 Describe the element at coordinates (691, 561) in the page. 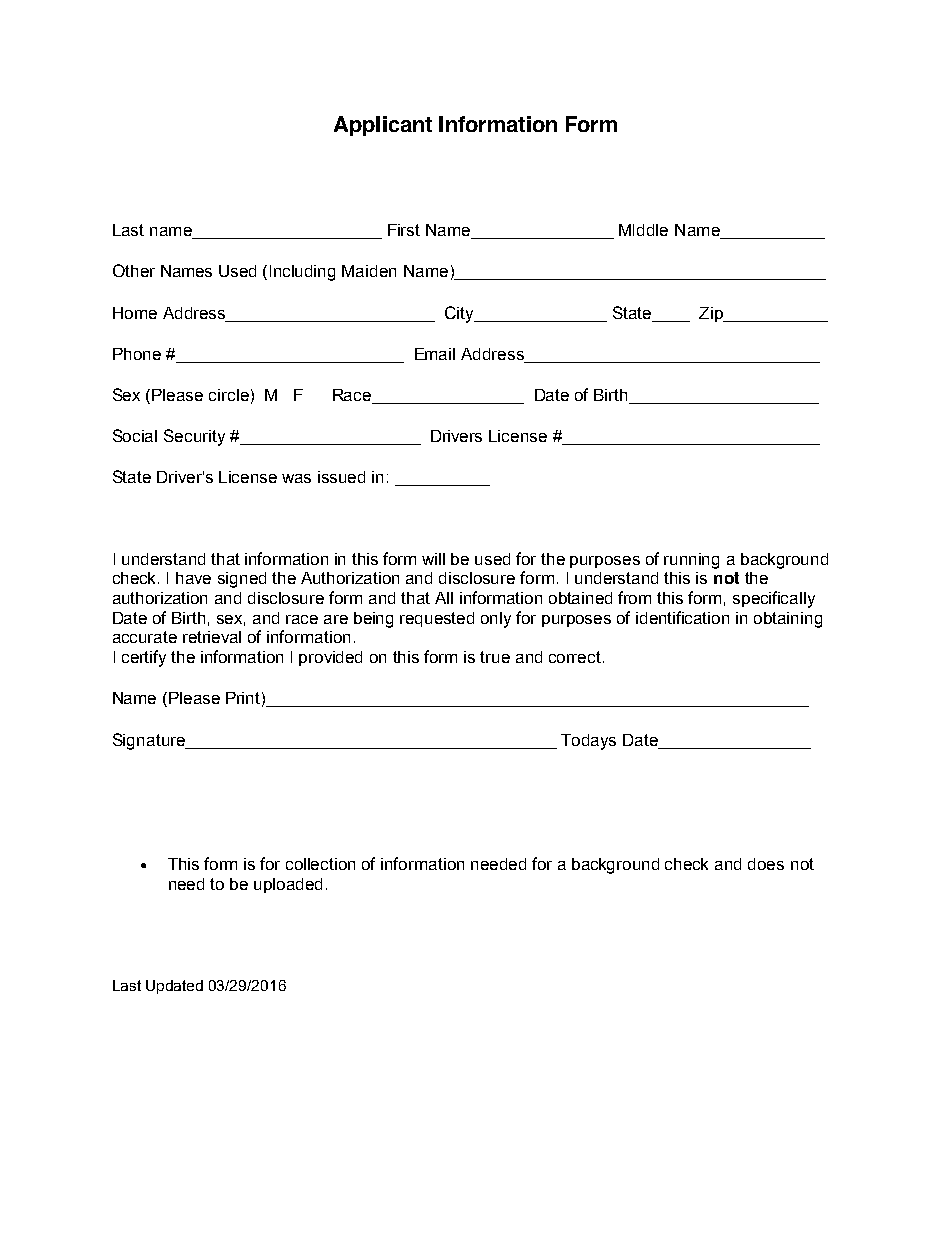

I see `running` at that location.
